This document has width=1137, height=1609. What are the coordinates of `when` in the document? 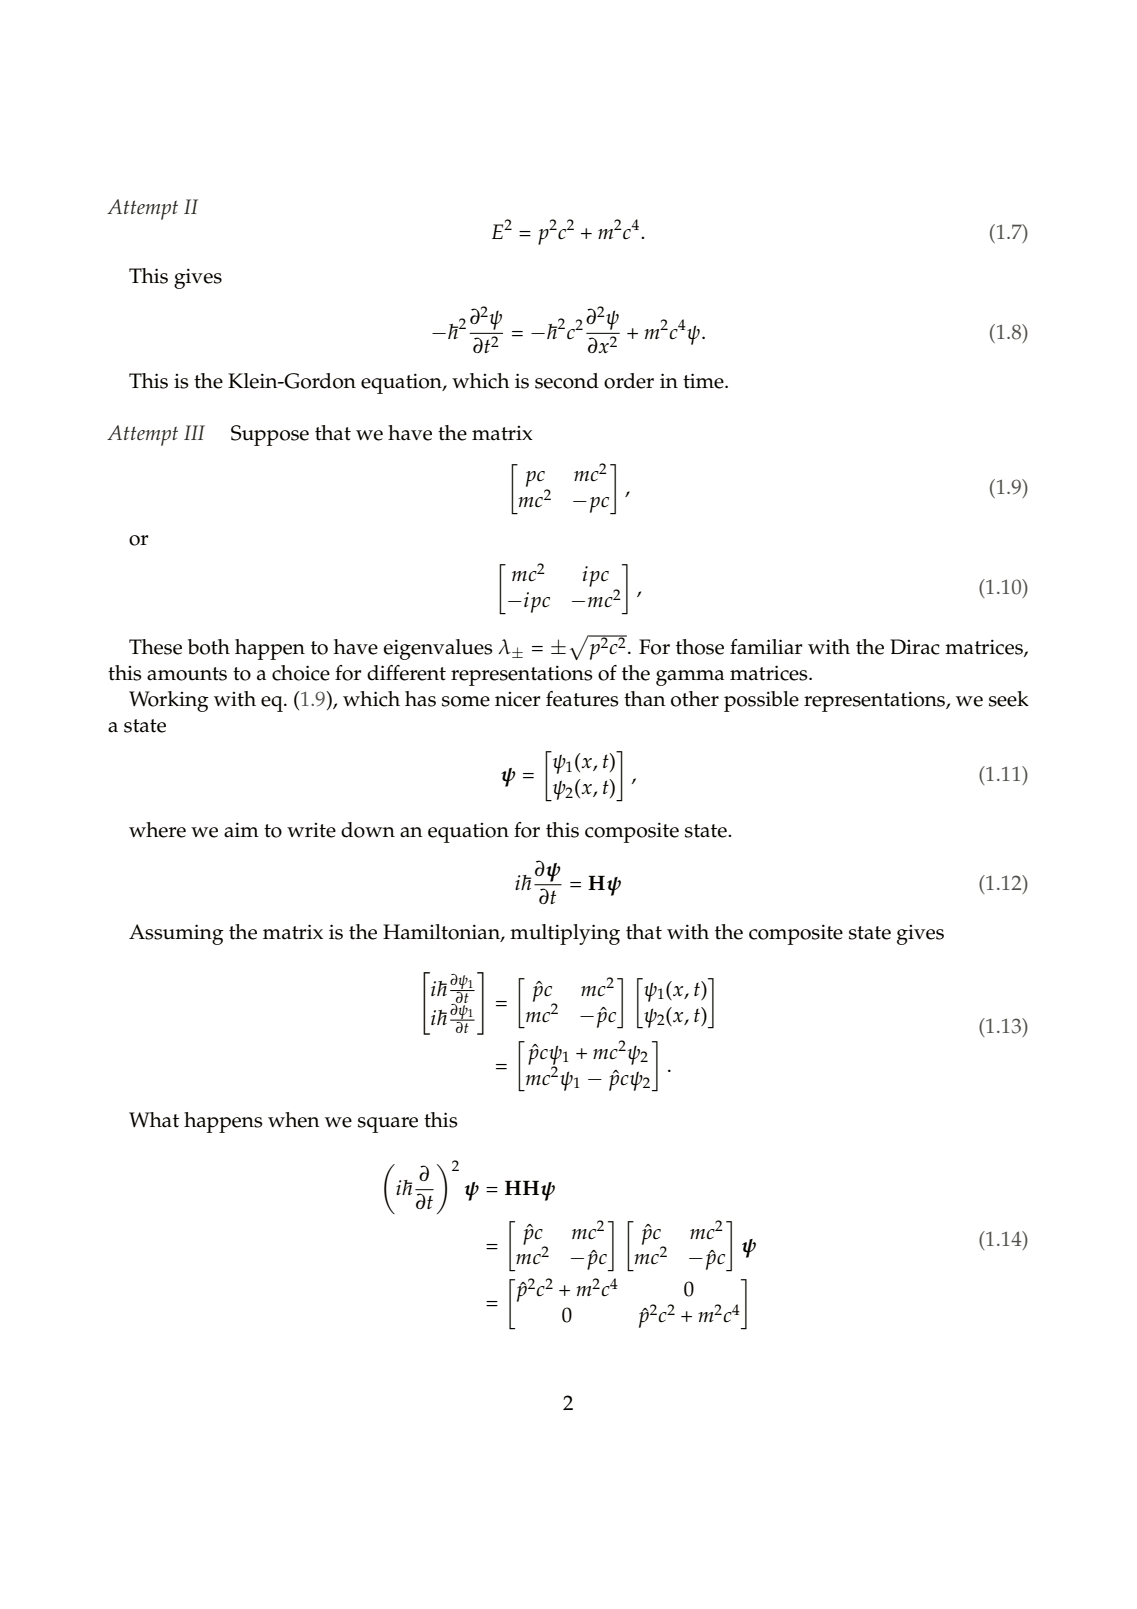 It's located at (294, 1120).
